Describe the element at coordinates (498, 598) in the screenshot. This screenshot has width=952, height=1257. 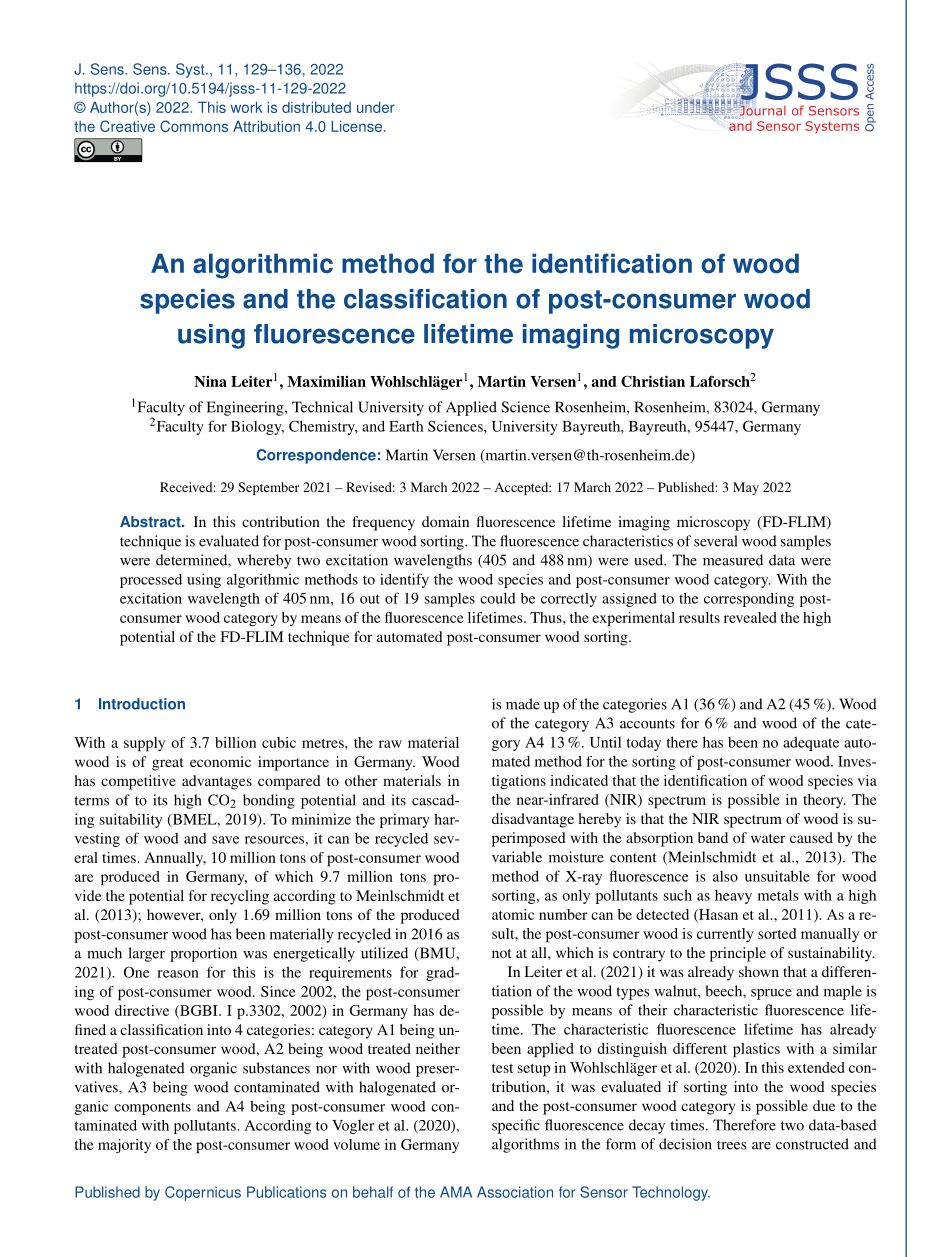
I see `could` at that location.
